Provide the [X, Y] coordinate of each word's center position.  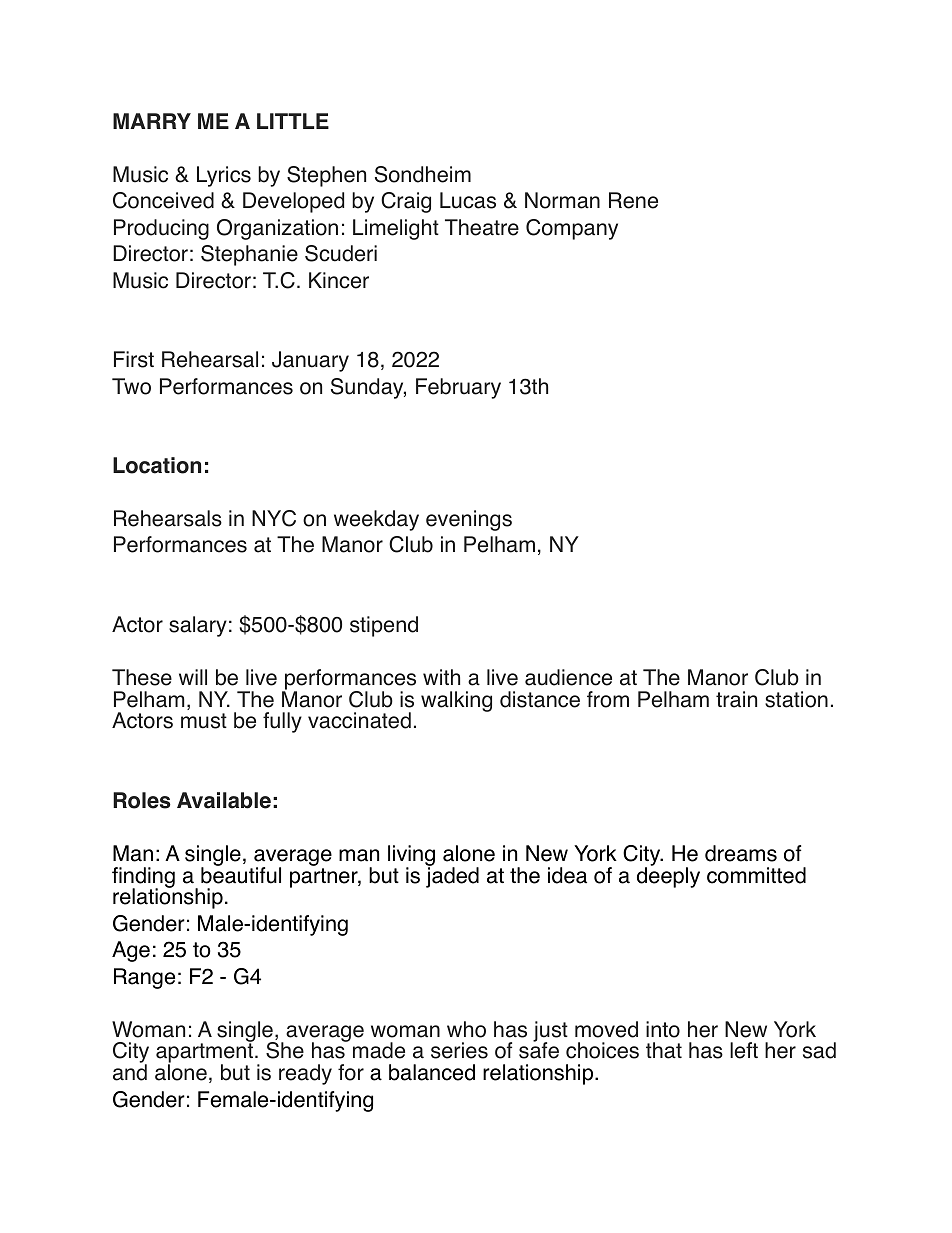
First [134, 359]
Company [572, 229]
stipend [384, 626]
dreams [741, 853]
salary [198, 626]
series [459, 1050]
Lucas [468, 200]
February [458, 388]
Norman [562, 200]
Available [224, 800]
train [736, 699]
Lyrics [224, 176]
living [411, 856]
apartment [206, 1054]
